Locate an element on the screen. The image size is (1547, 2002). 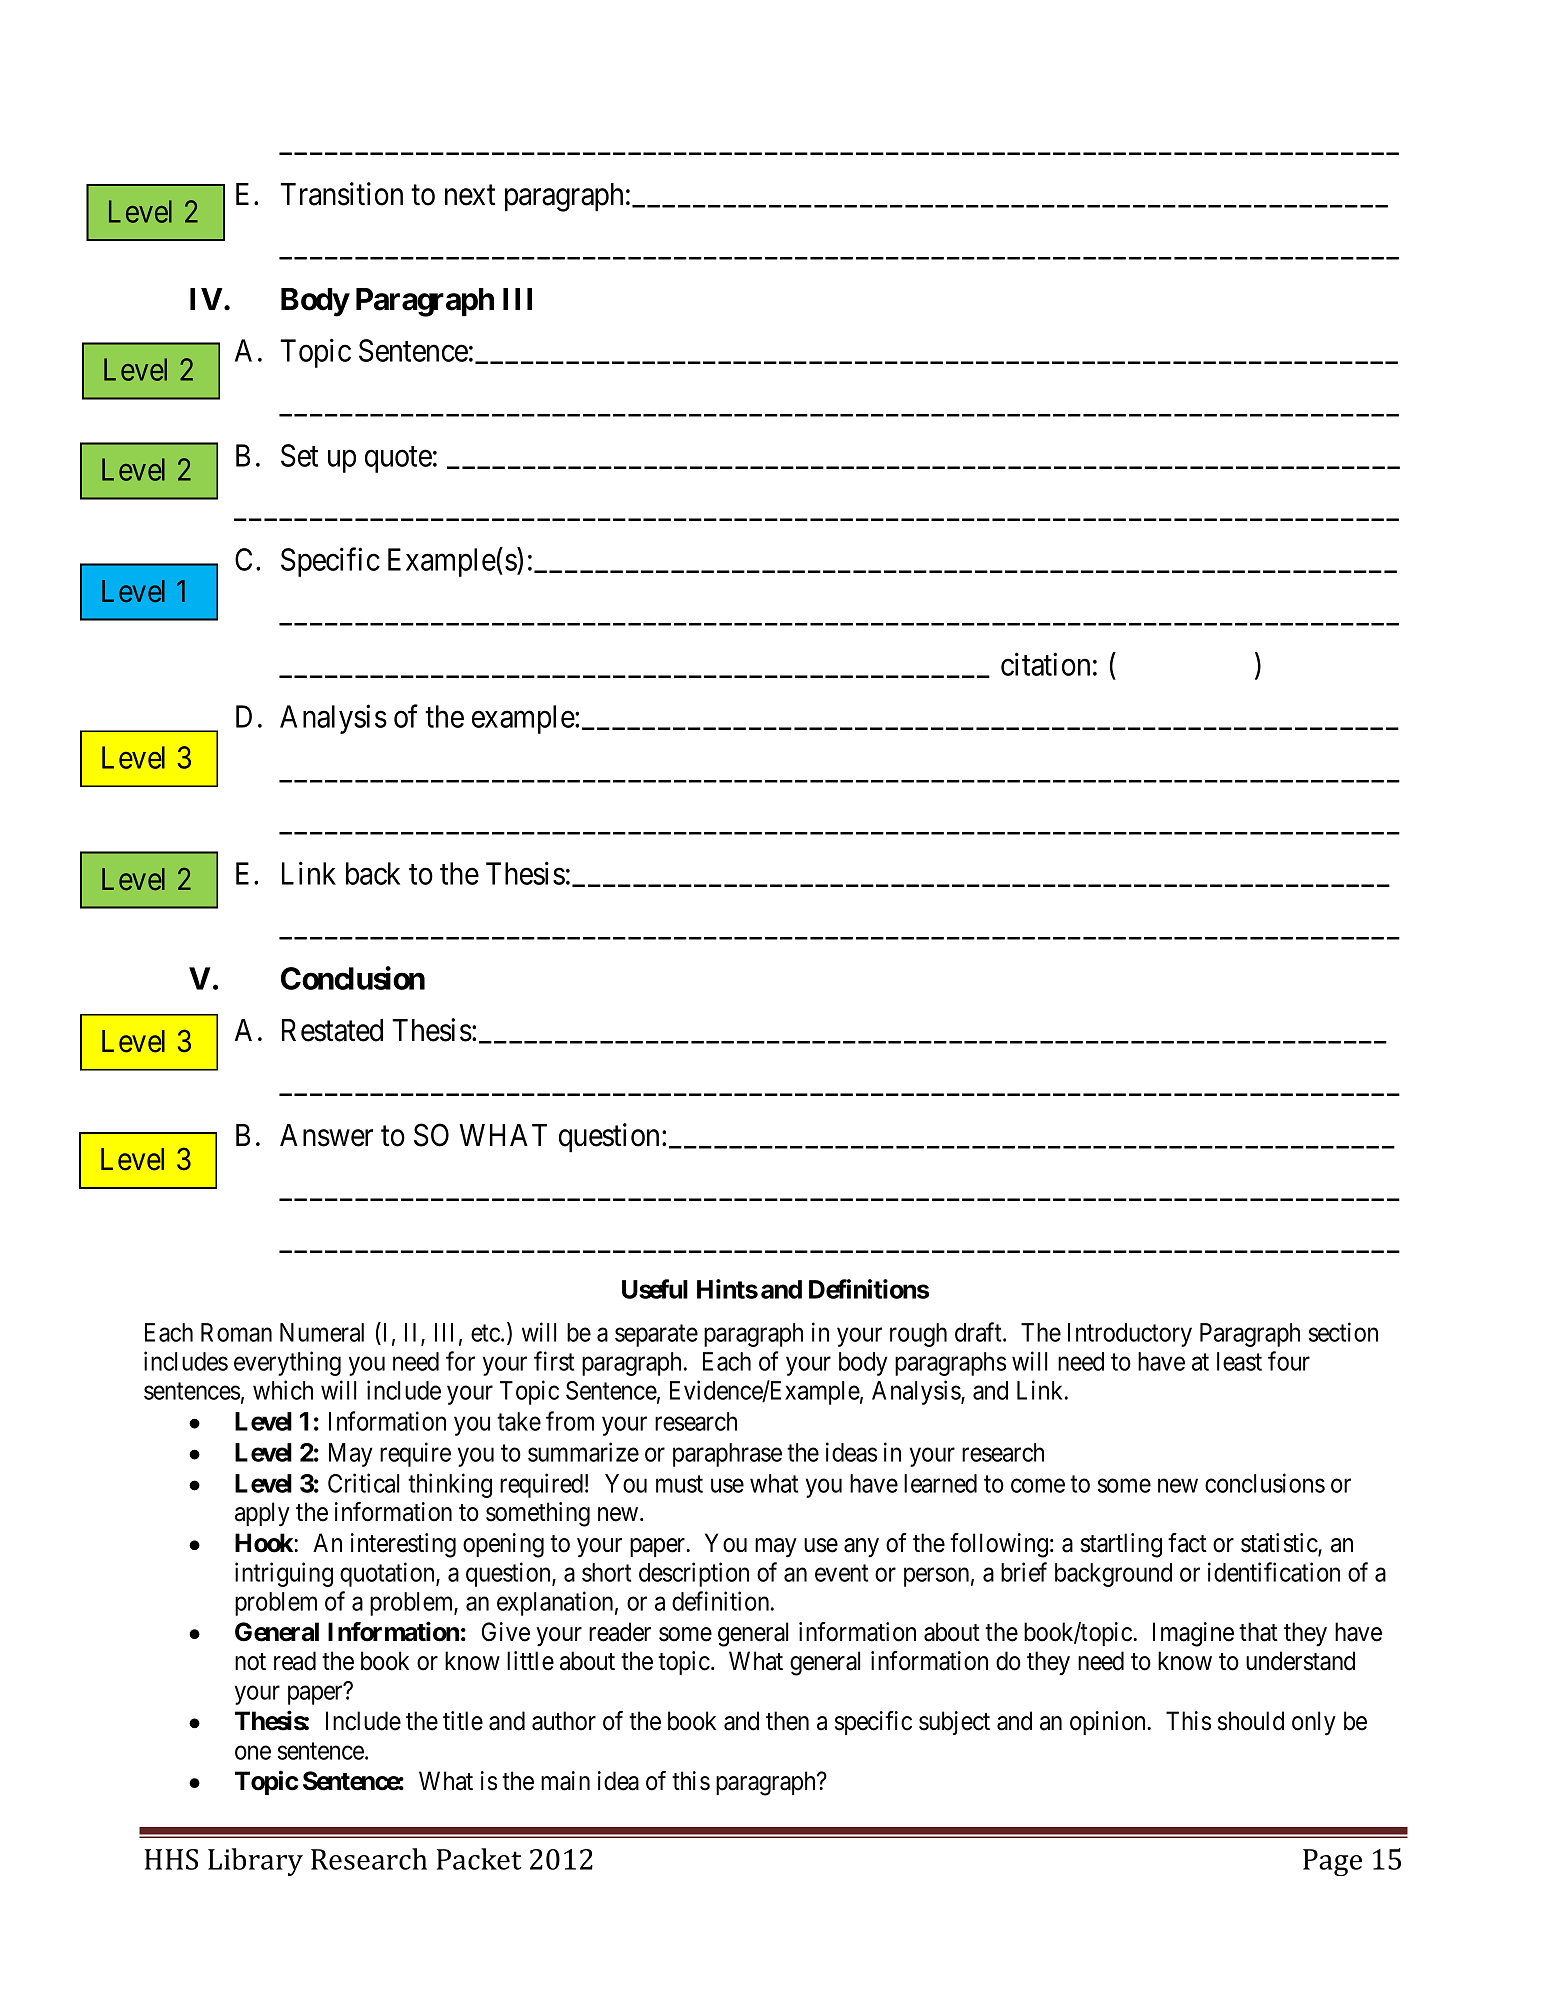
Transition is located at coordinates (341, 194).
